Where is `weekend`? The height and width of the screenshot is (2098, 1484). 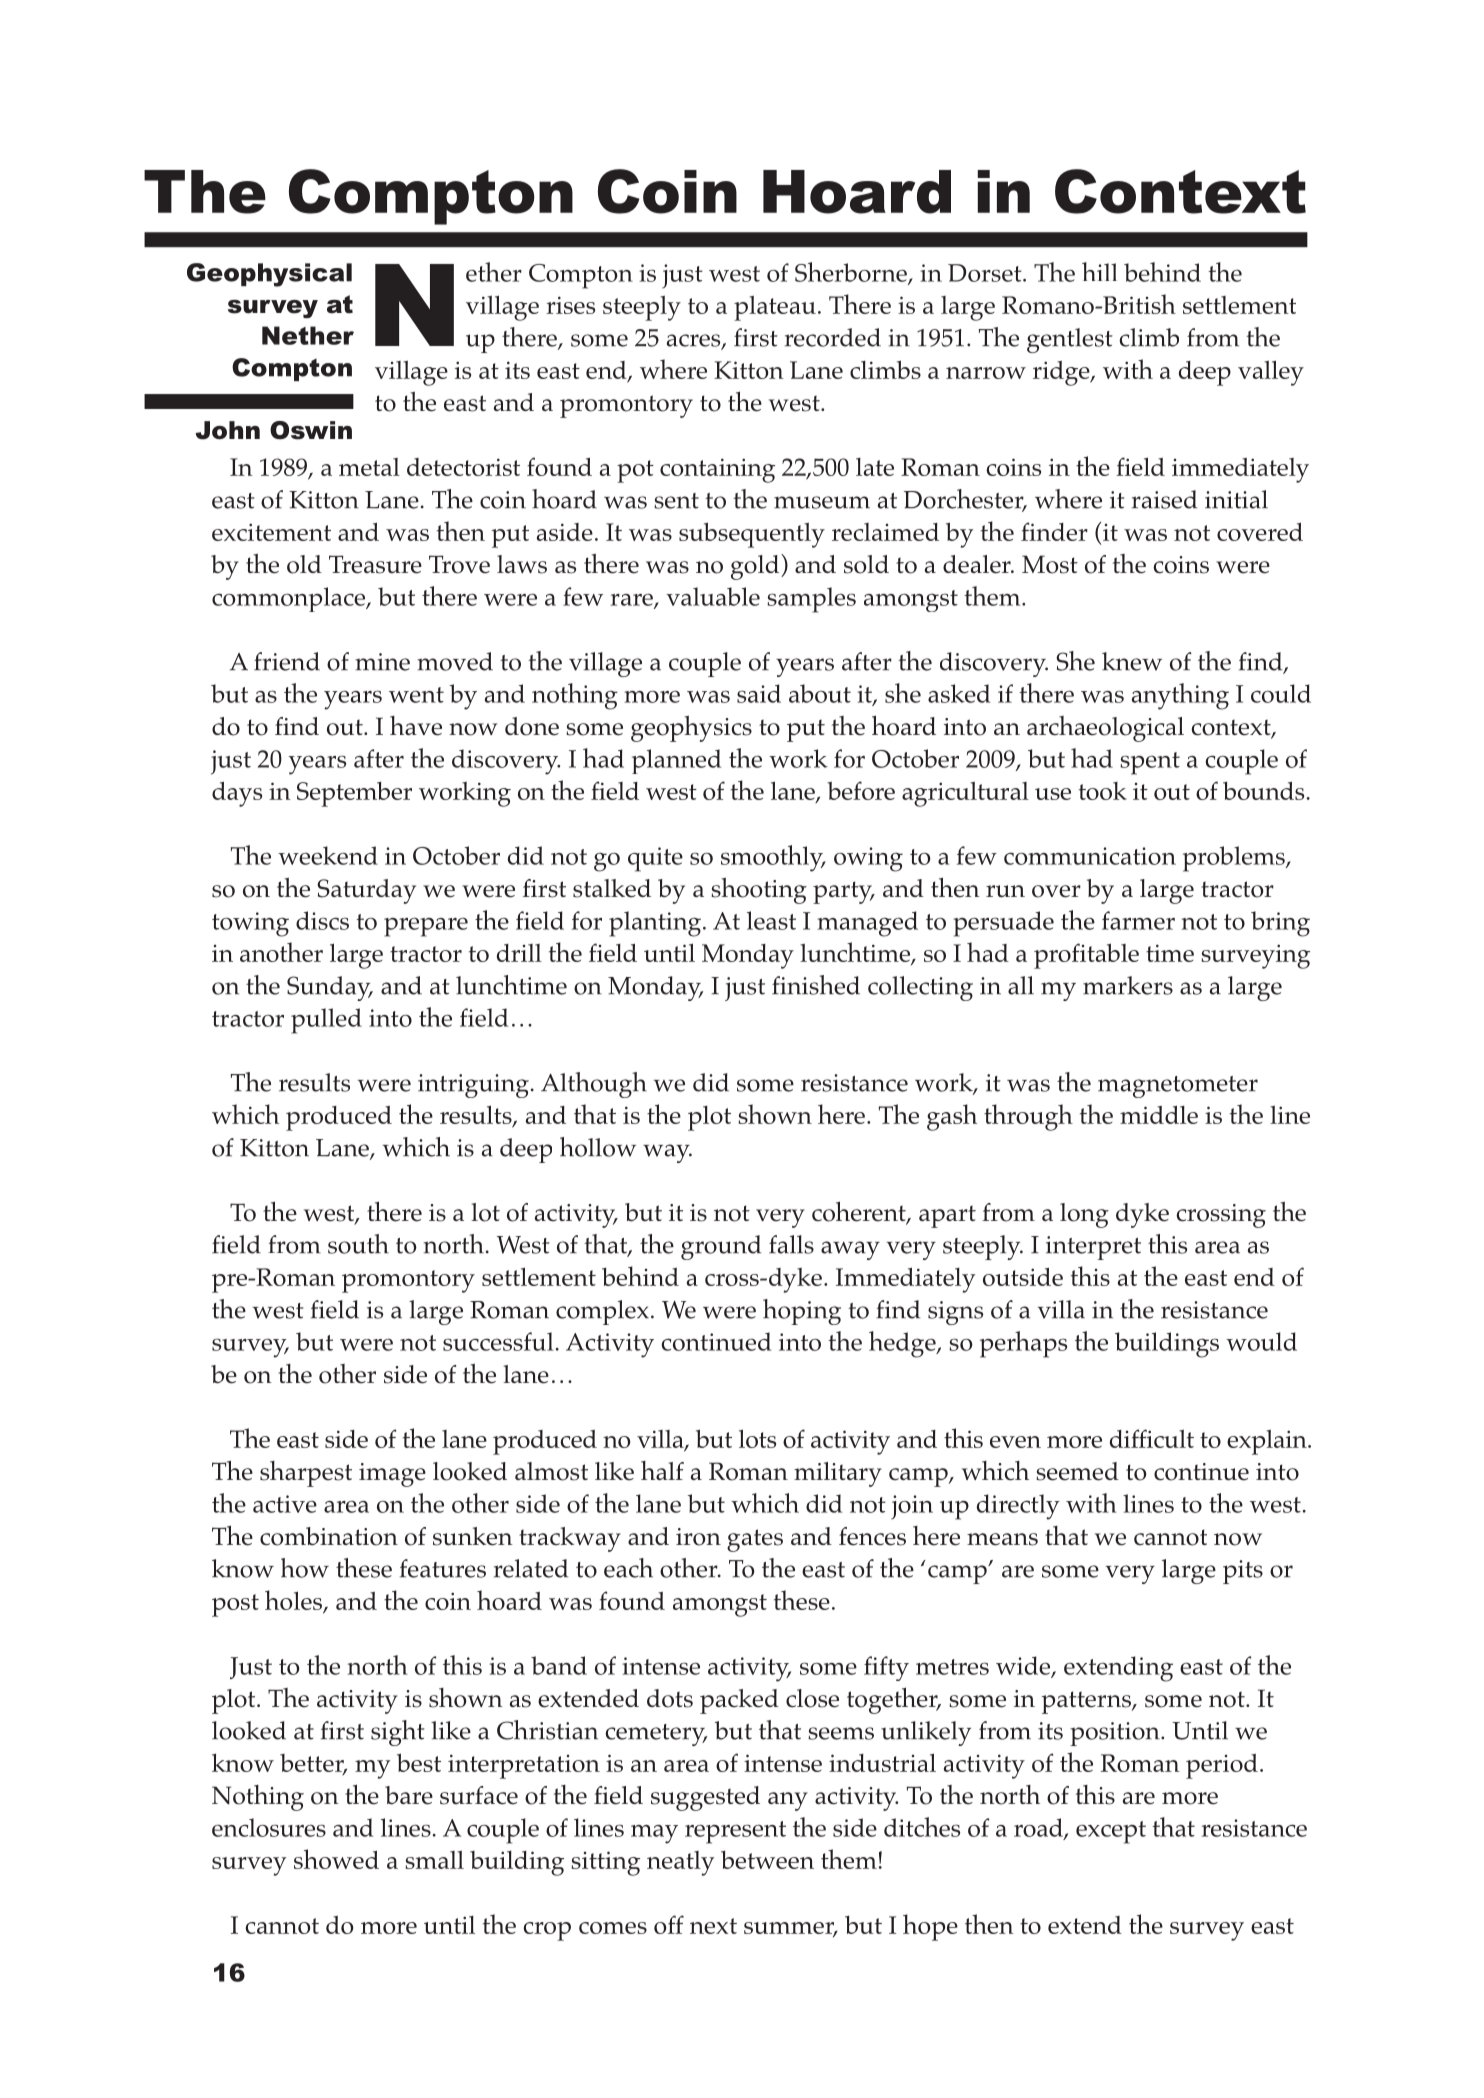
weekend is located at coordinates (328, 855).
